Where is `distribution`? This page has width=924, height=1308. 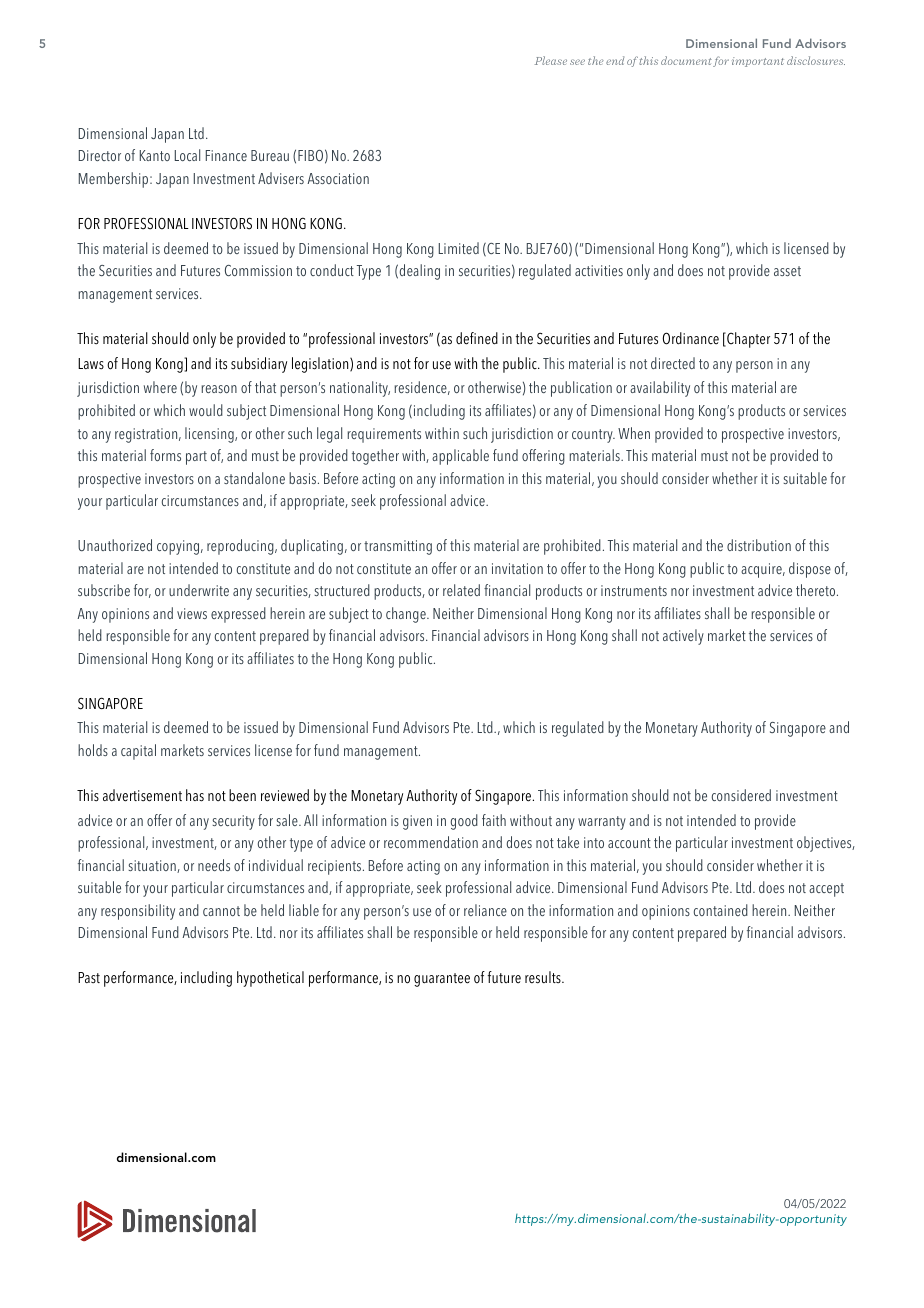 distribution is located at coordinates (759, 545).
